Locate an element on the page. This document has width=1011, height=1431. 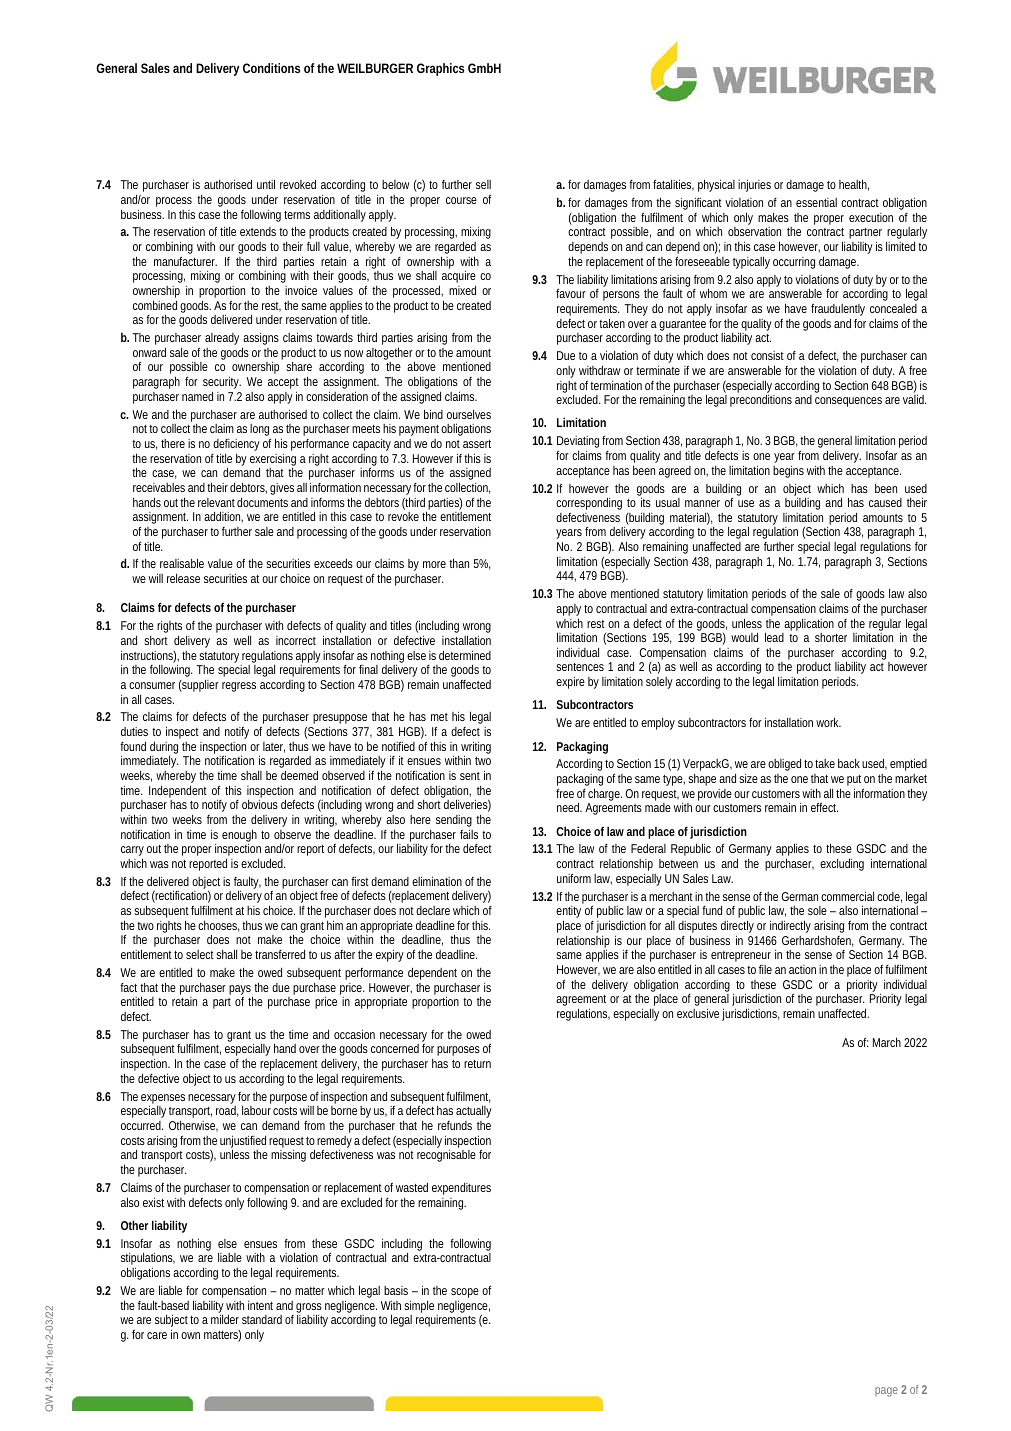
later is located at coordinates (274, 747).
